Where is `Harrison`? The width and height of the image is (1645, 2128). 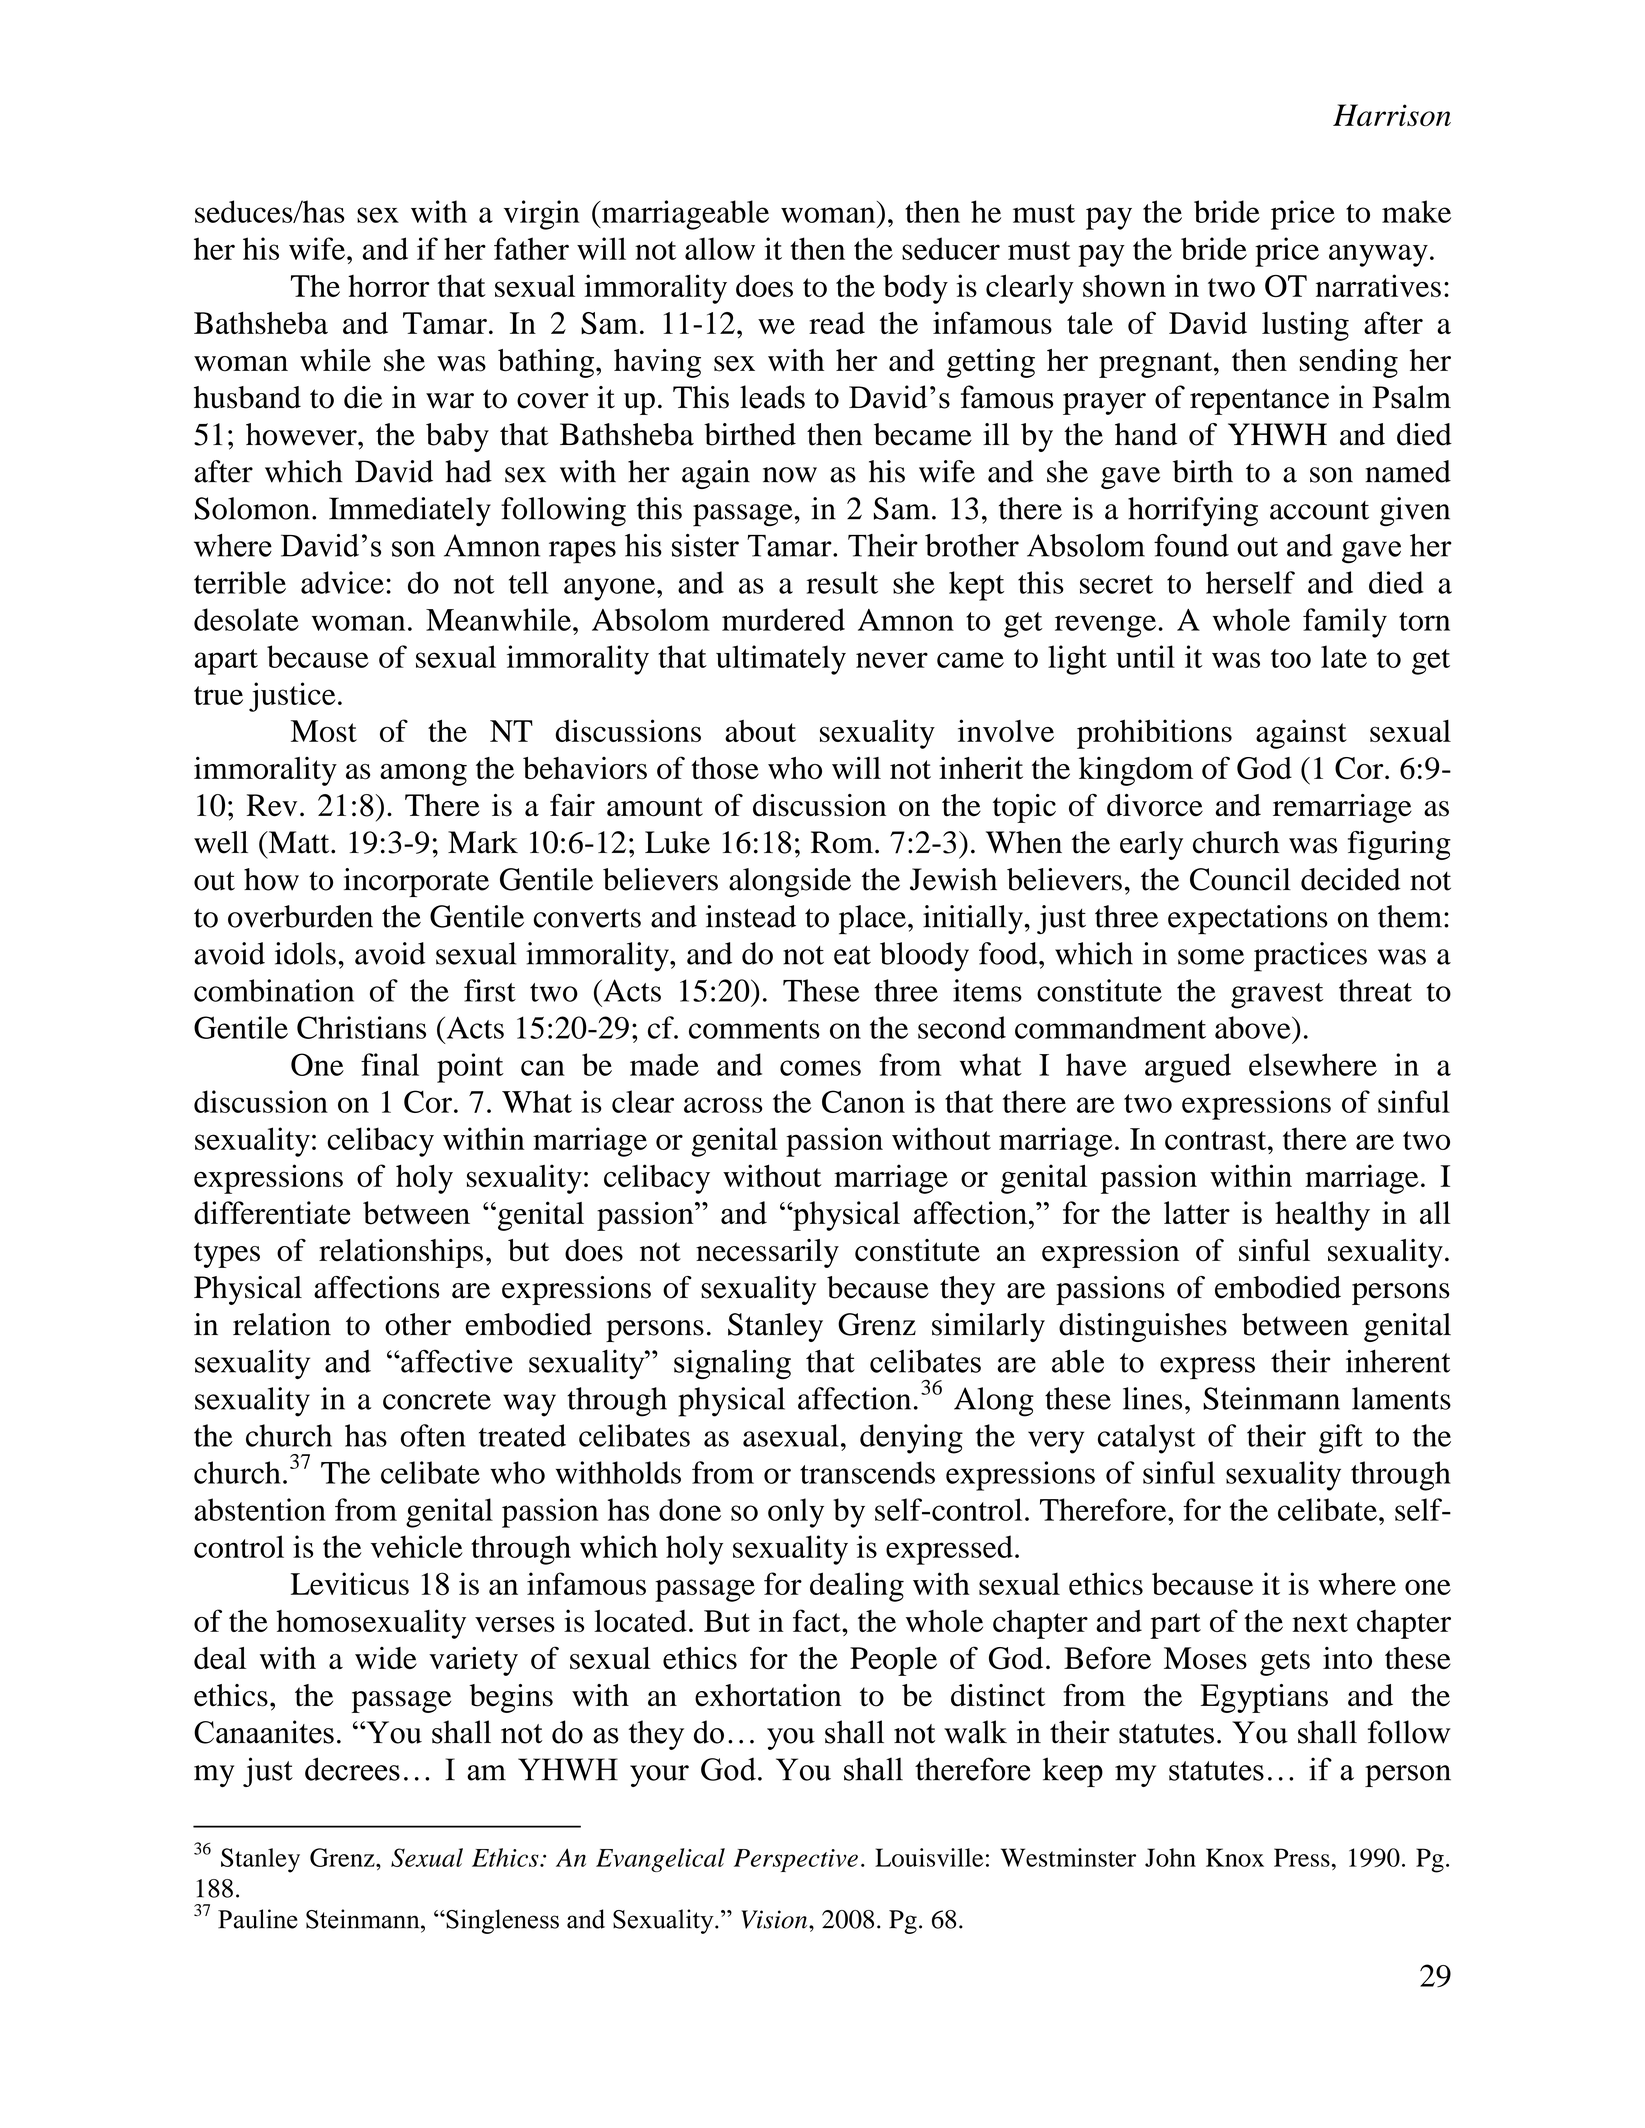
Harrison is located at coordinates (1392, 115).
